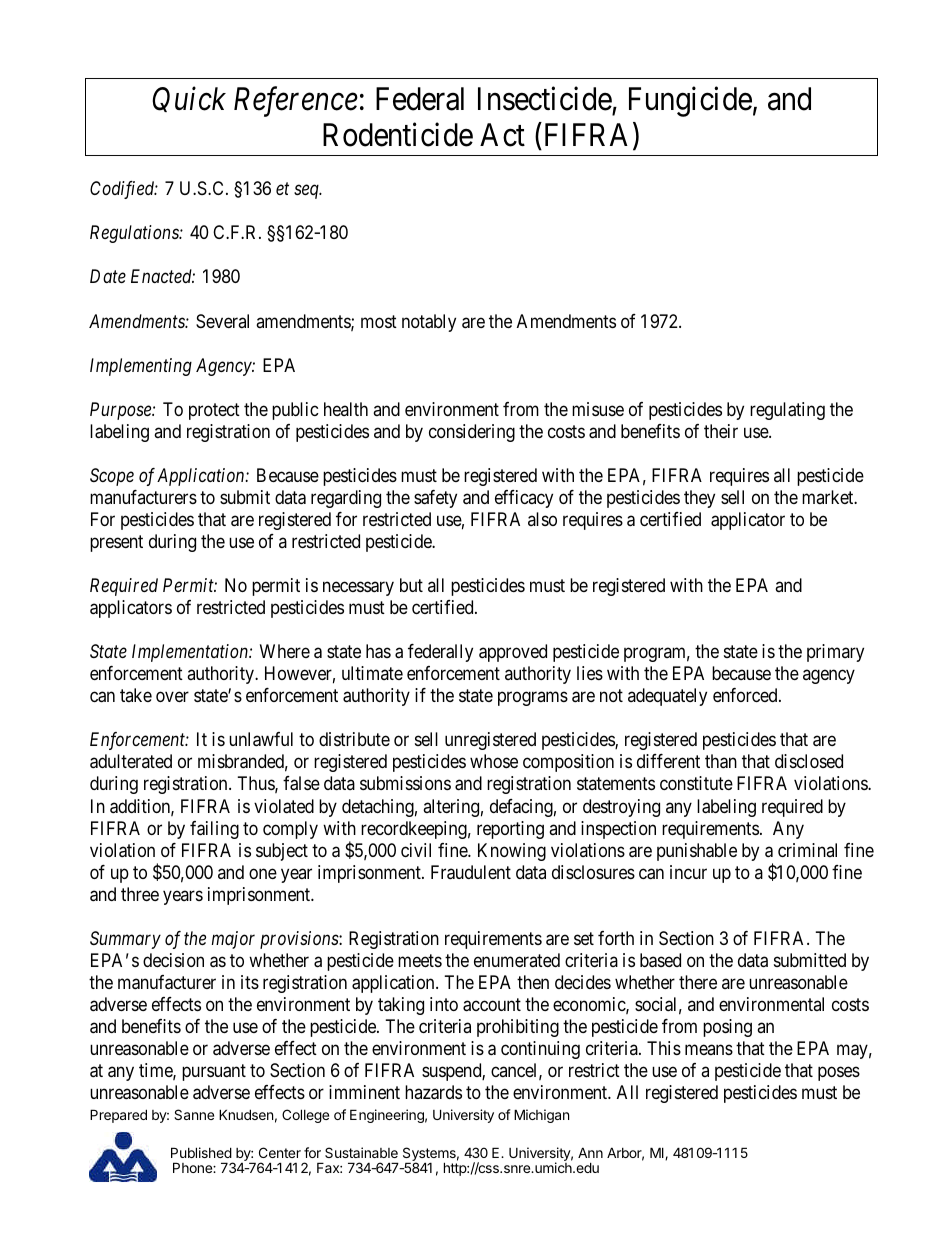  What do you see at coordinates (189, 99) in the image?
I see `Quick` at bounding box center [189, 99].
